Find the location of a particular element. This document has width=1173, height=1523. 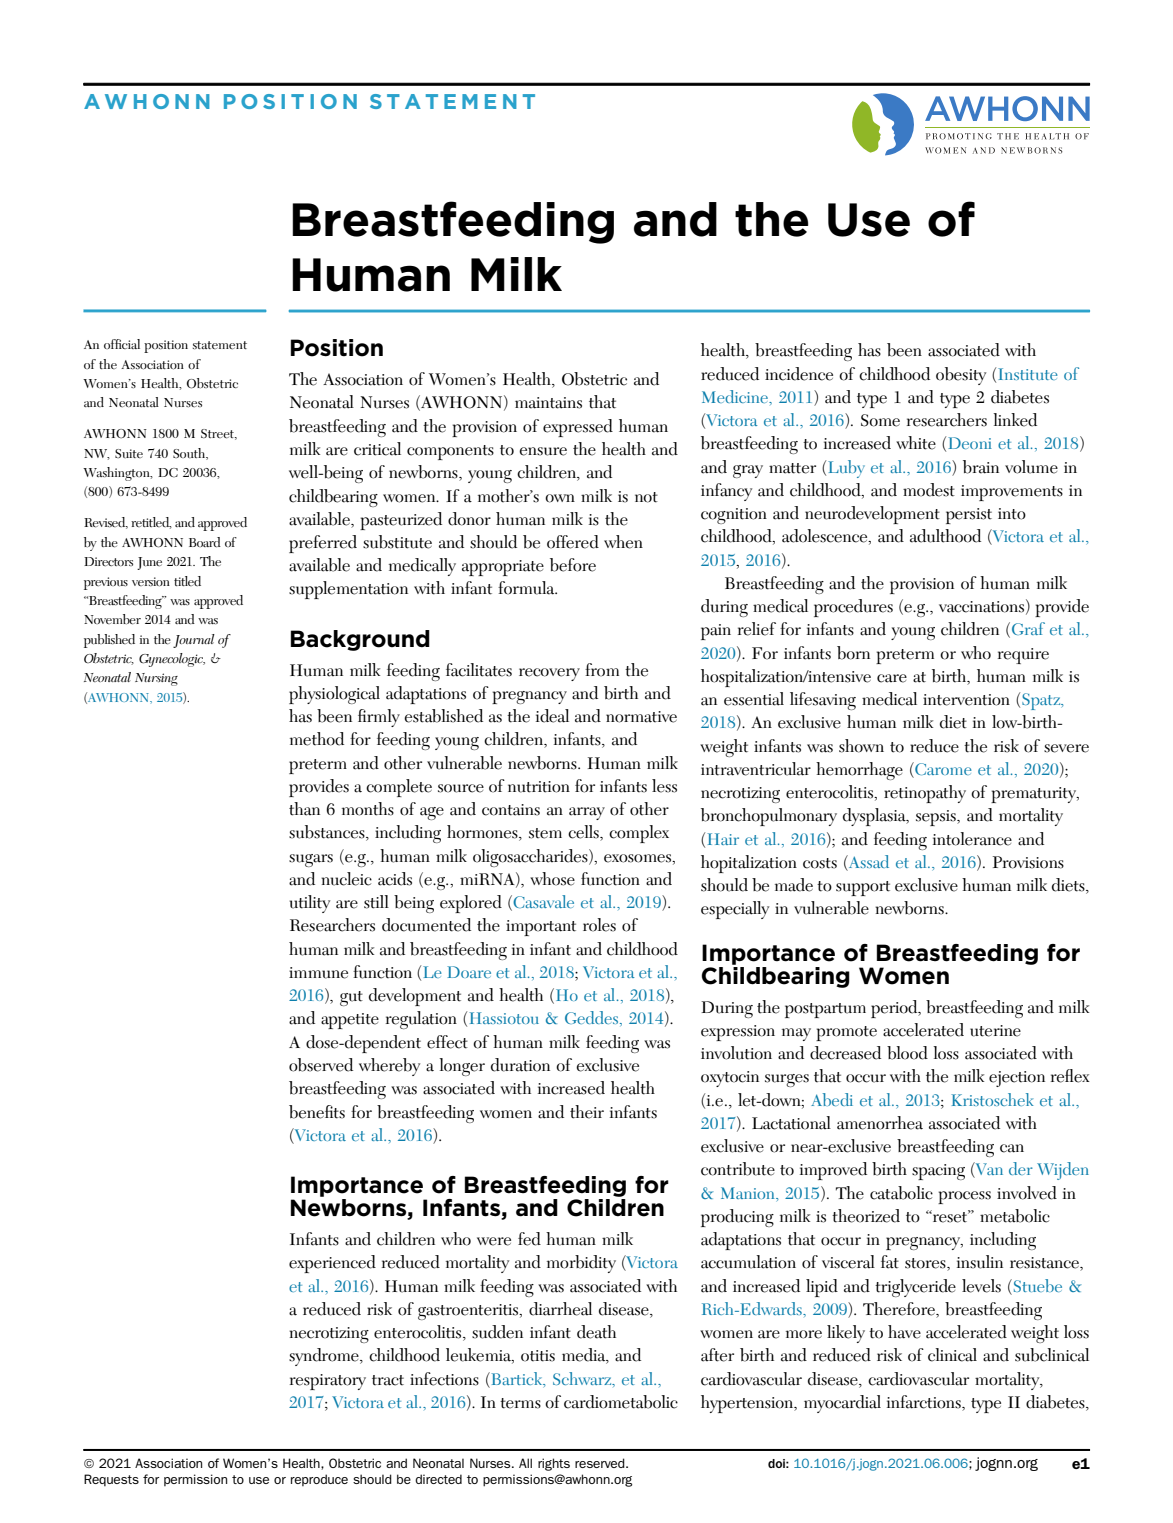

from is located at coordinates (602, 670).
